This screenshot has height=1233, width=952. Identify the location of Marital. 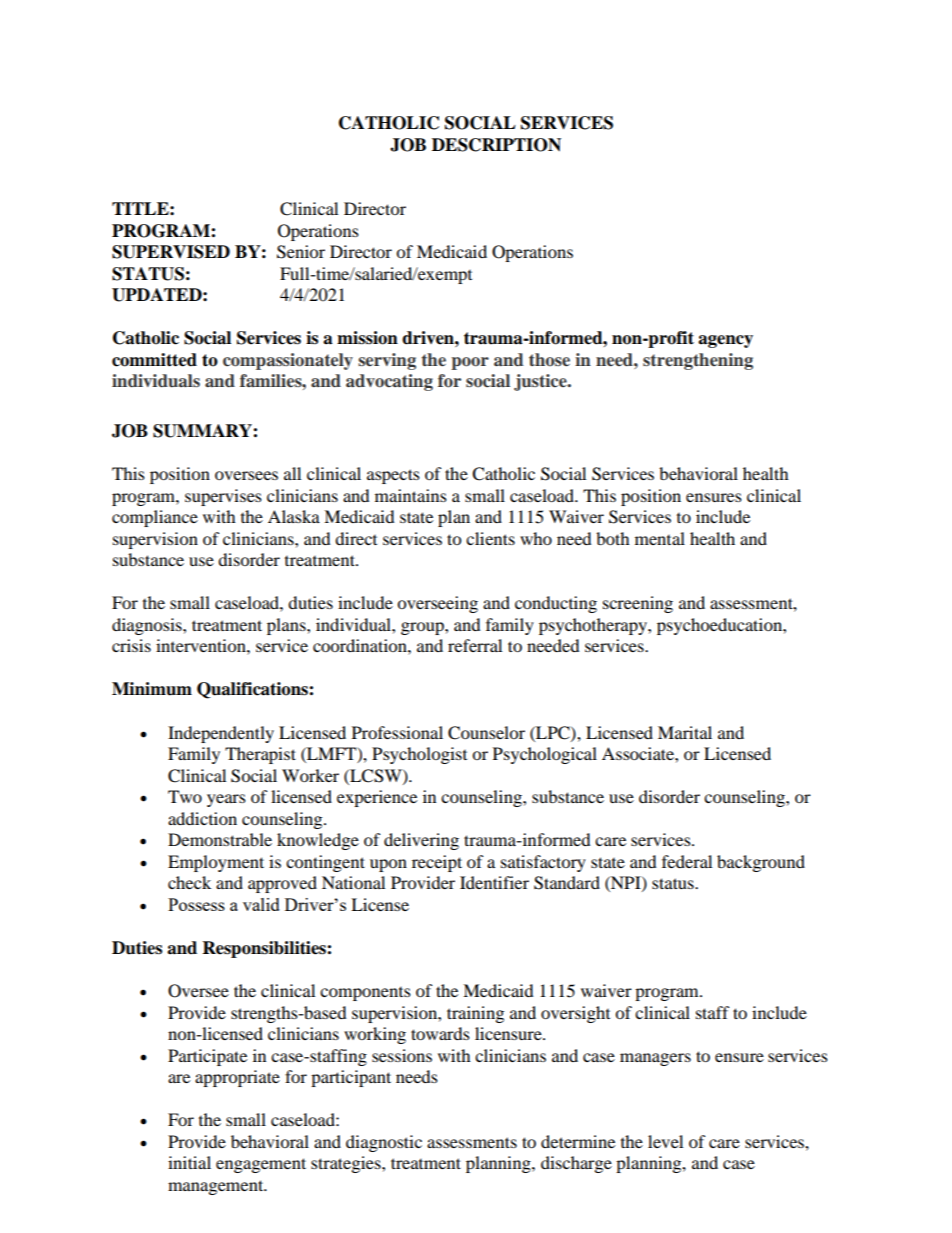
(685, 732).
